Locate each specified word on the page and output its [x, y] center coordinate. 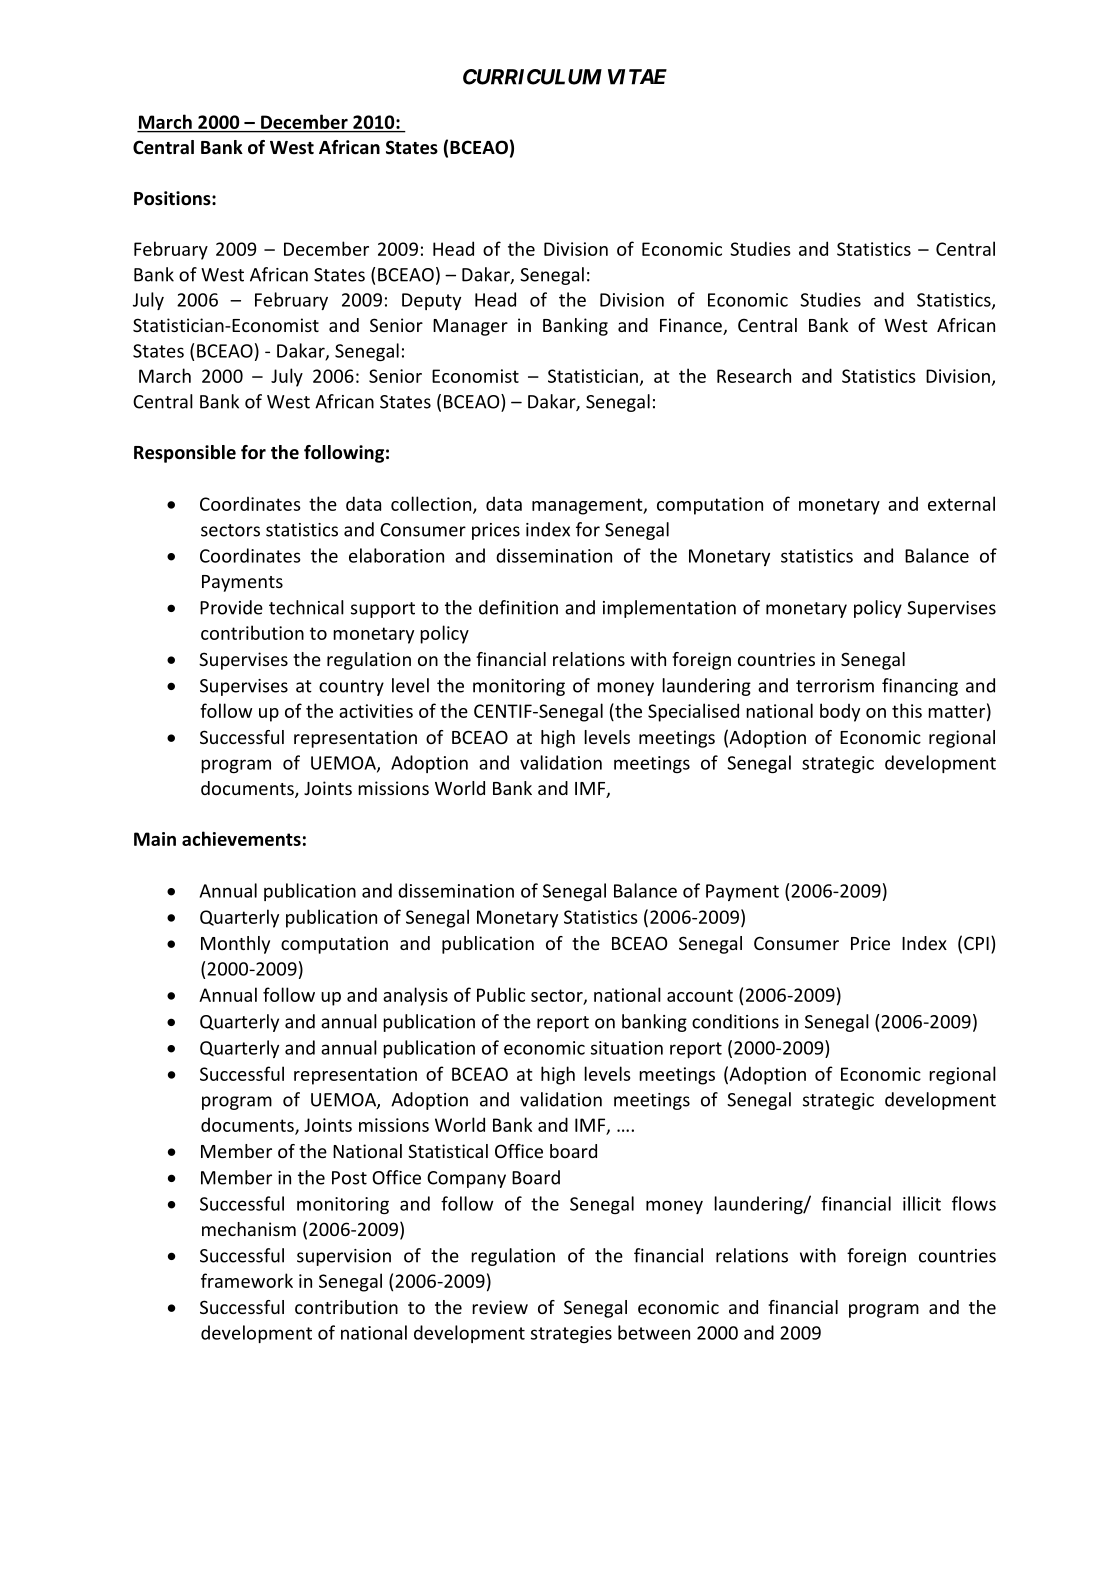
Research [754, 375]
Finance [692, 326]
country [351, 688]
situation [627, 1048]
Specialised [693, 712]
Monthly [235, 945]
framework [247, 1280]
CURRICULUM [532, 77]
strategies [571, 1334]
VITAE [637, 77]
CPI [976, 943]
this [907, 710]
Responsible [185, 454]
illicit [922, 1203]
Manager [470, 327]
